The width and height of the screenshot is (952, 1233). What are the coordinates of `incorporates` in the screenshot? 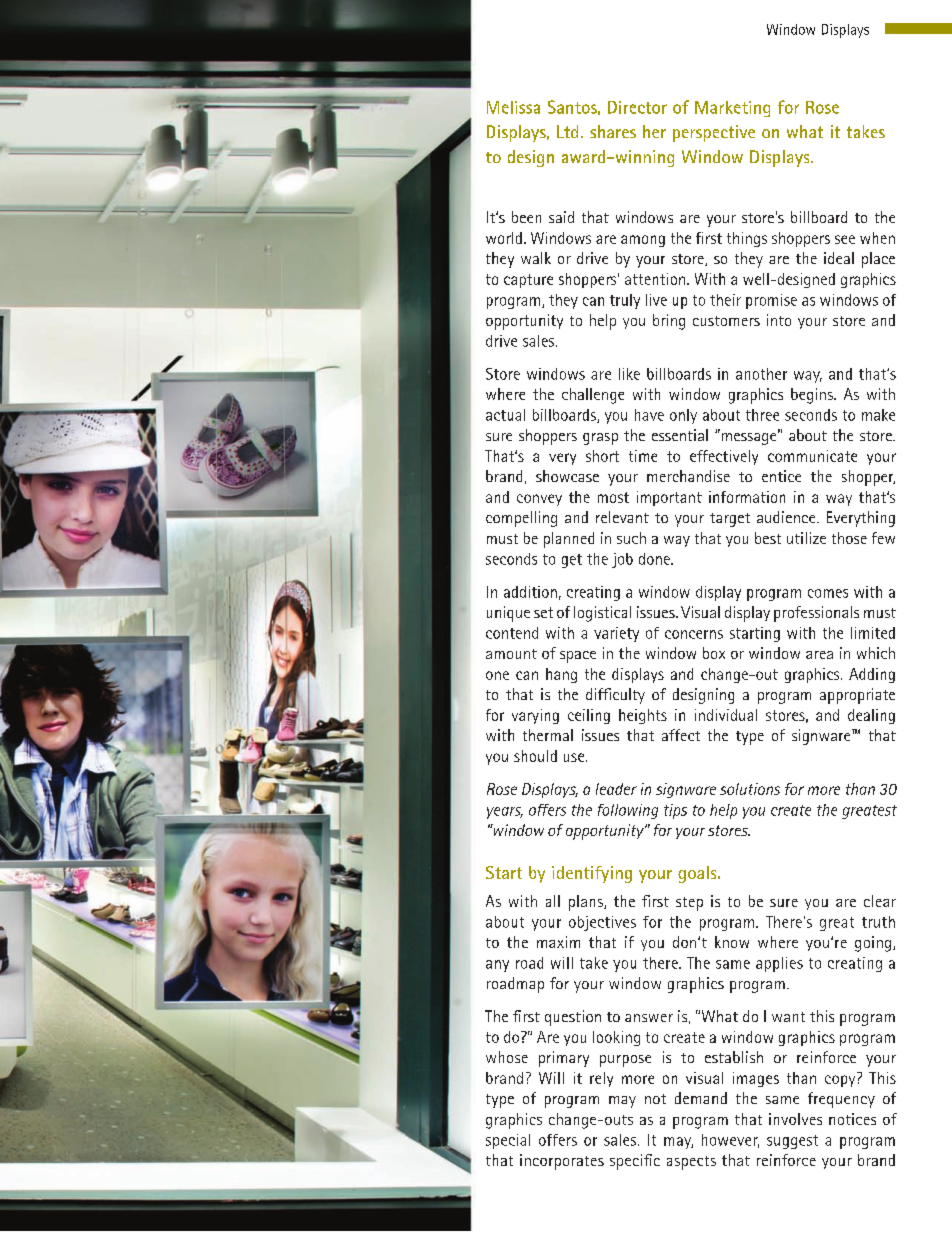 It's located at (562, 1162).
